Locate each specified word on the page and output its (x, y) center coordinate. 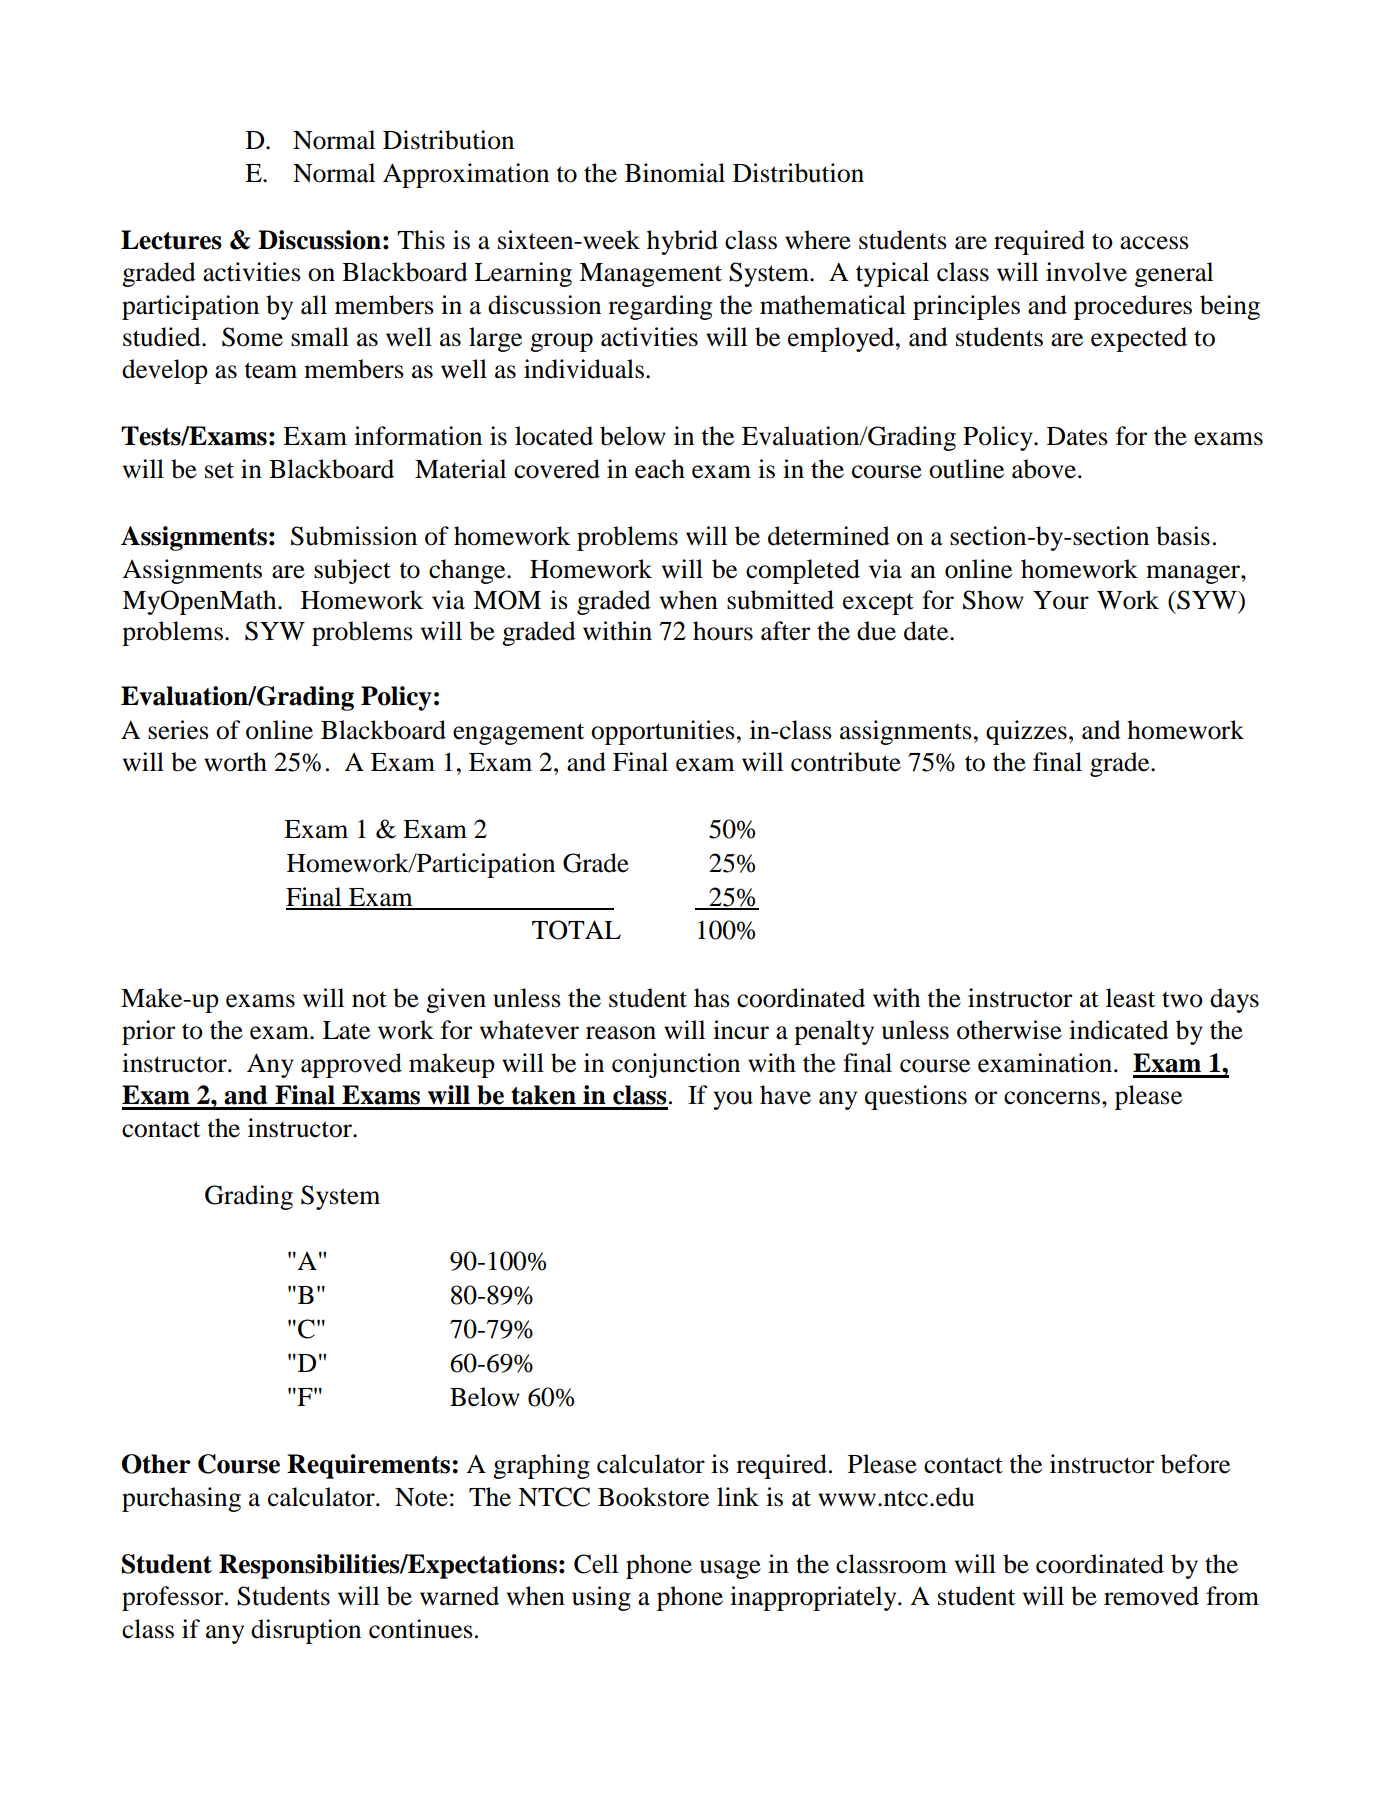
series (178, 730)
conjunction (676, 1065)
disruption (306, 1631)
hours (723, 631)
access (1154, 243)
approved (351, 1065)
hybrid (682, 242)
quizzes (1026, 732)
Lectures (171, 240)
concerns (1052, 1098)
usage (730, 1569)
